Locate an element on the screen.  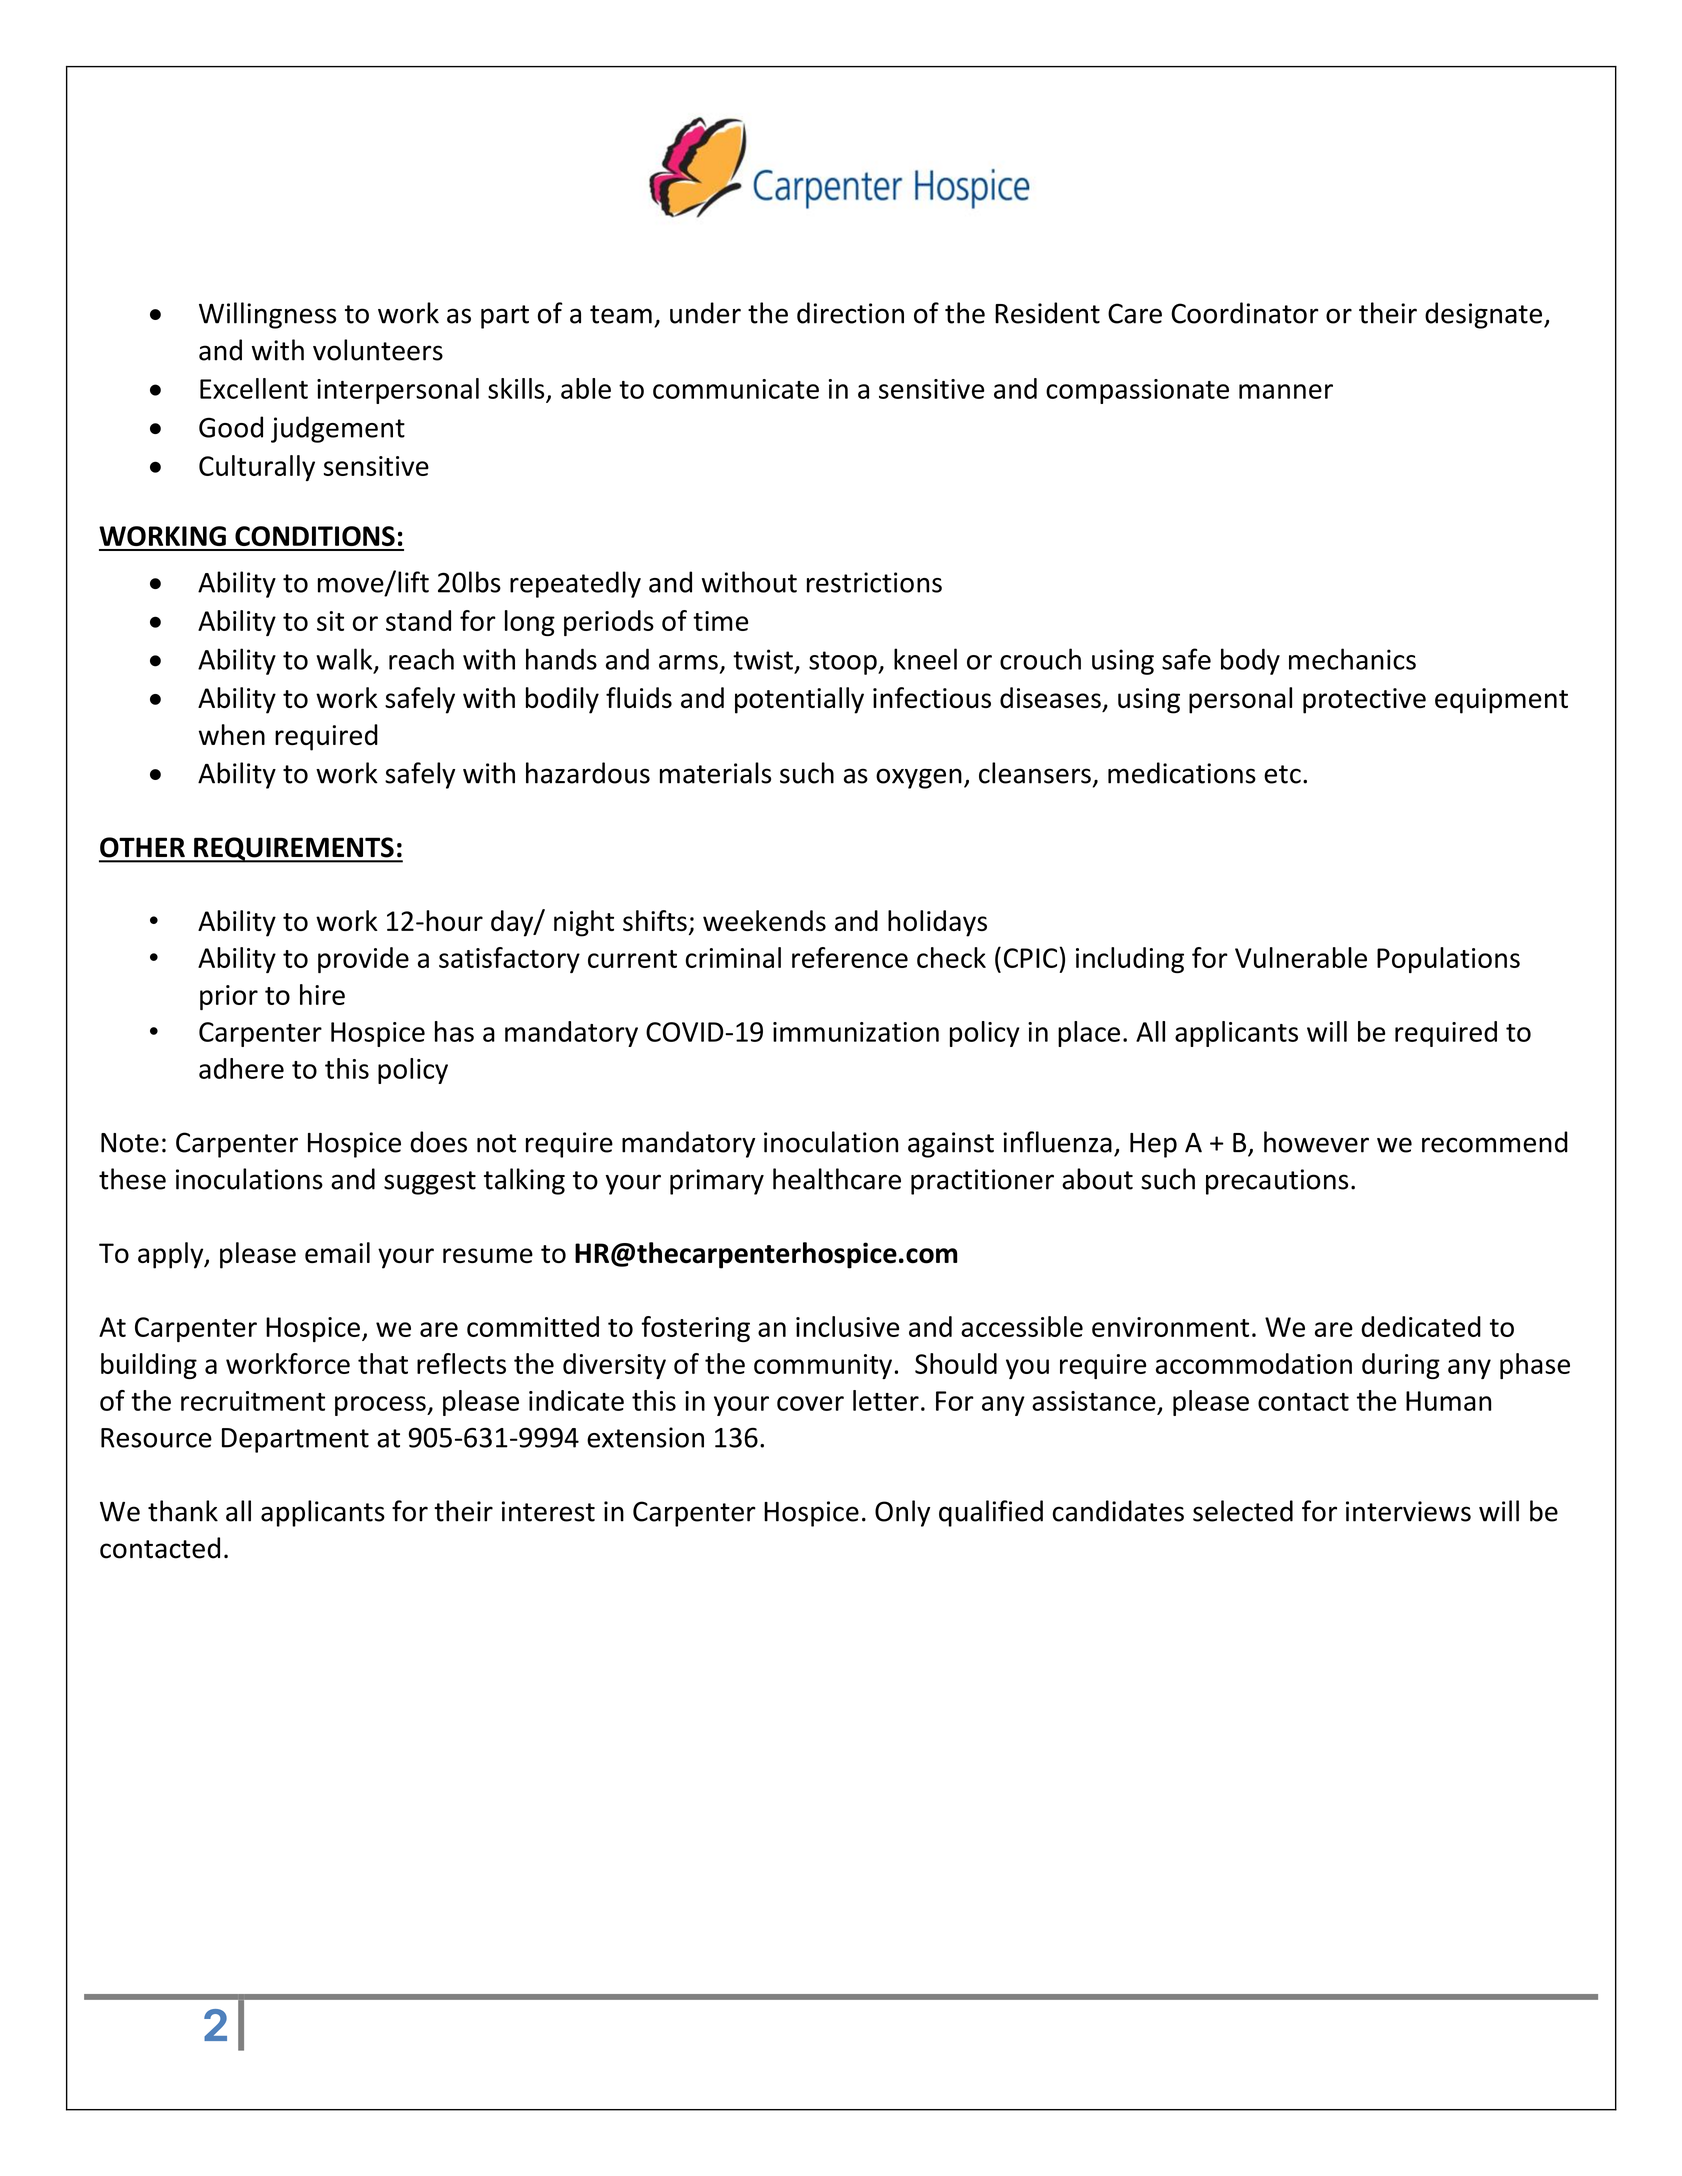
Only is located at coordinates (902, 1513).
